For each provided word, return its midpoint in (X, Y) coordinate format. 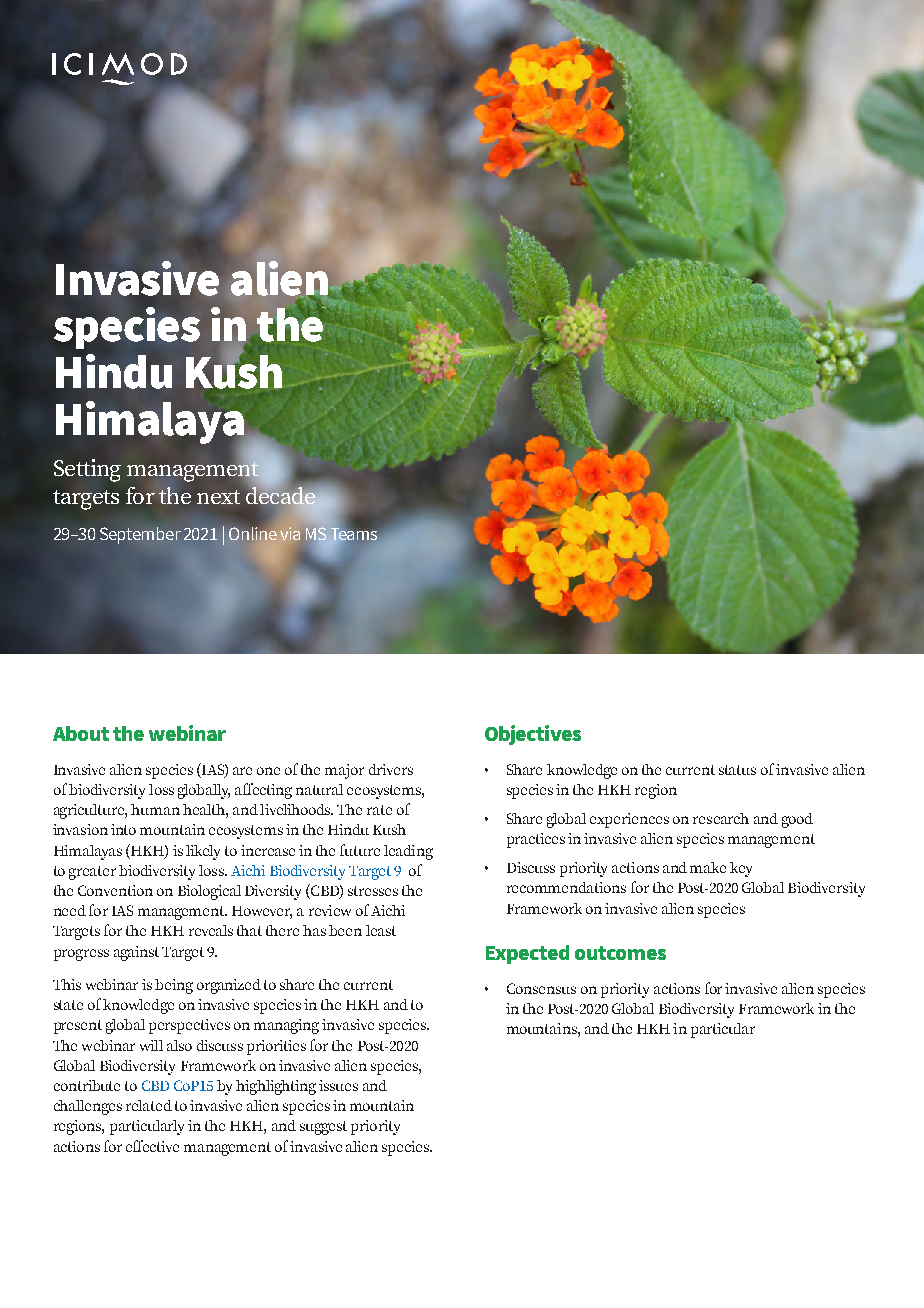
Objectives (533, 735)
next (218, 497)
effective (152, 1146)
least (381, 930)
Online (253, 532)
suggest (323, 1128)
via (290, 533)
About (81, 733)
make (708, 867)
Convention (115, 890)
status (737, 770)
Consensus (541, 988)
